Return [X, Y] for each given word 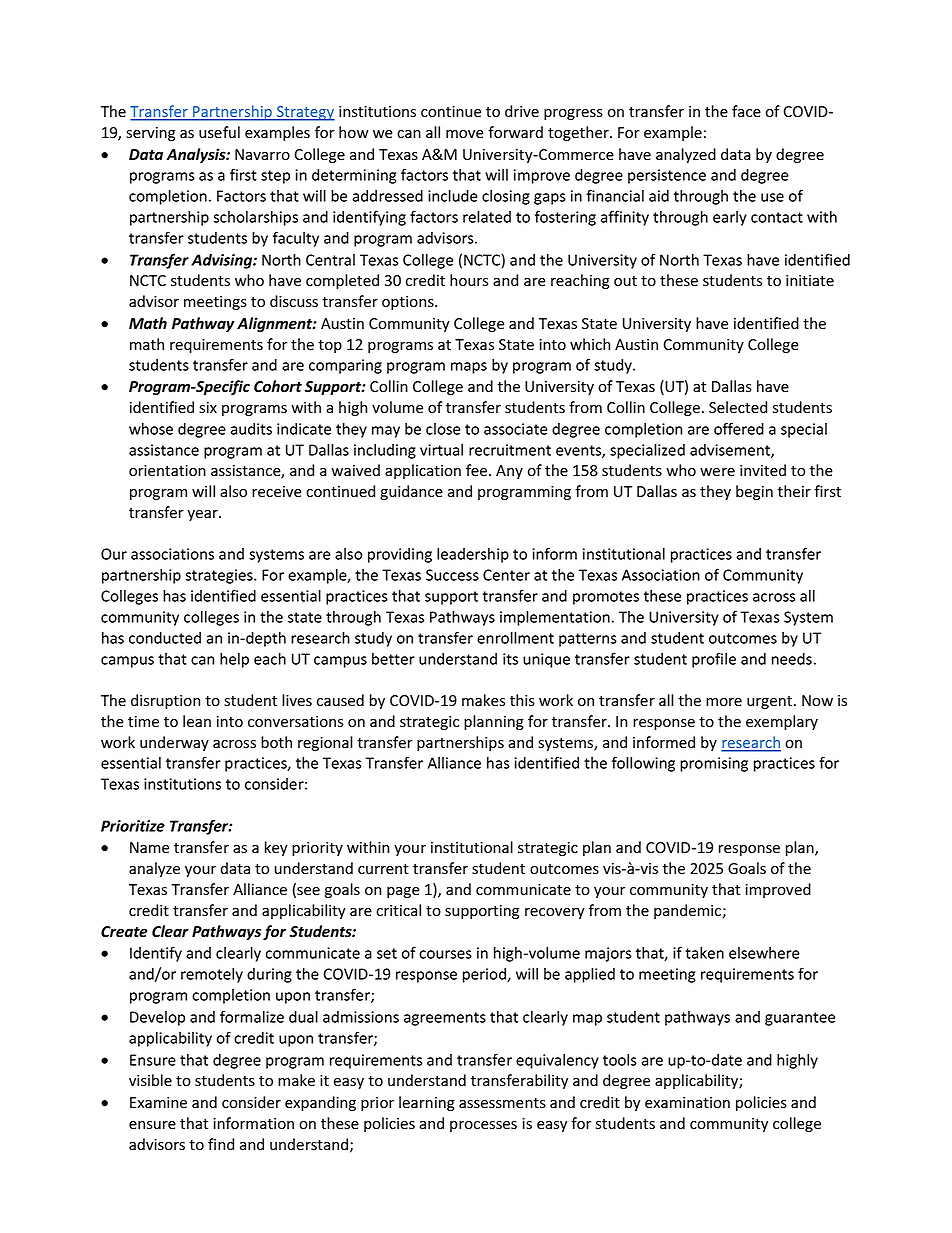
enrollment [515, 638]
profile [714, 660]
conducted [165, 638]
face [746, 111]
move [465, 134]
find [221, 1144]
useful [219, 132]
